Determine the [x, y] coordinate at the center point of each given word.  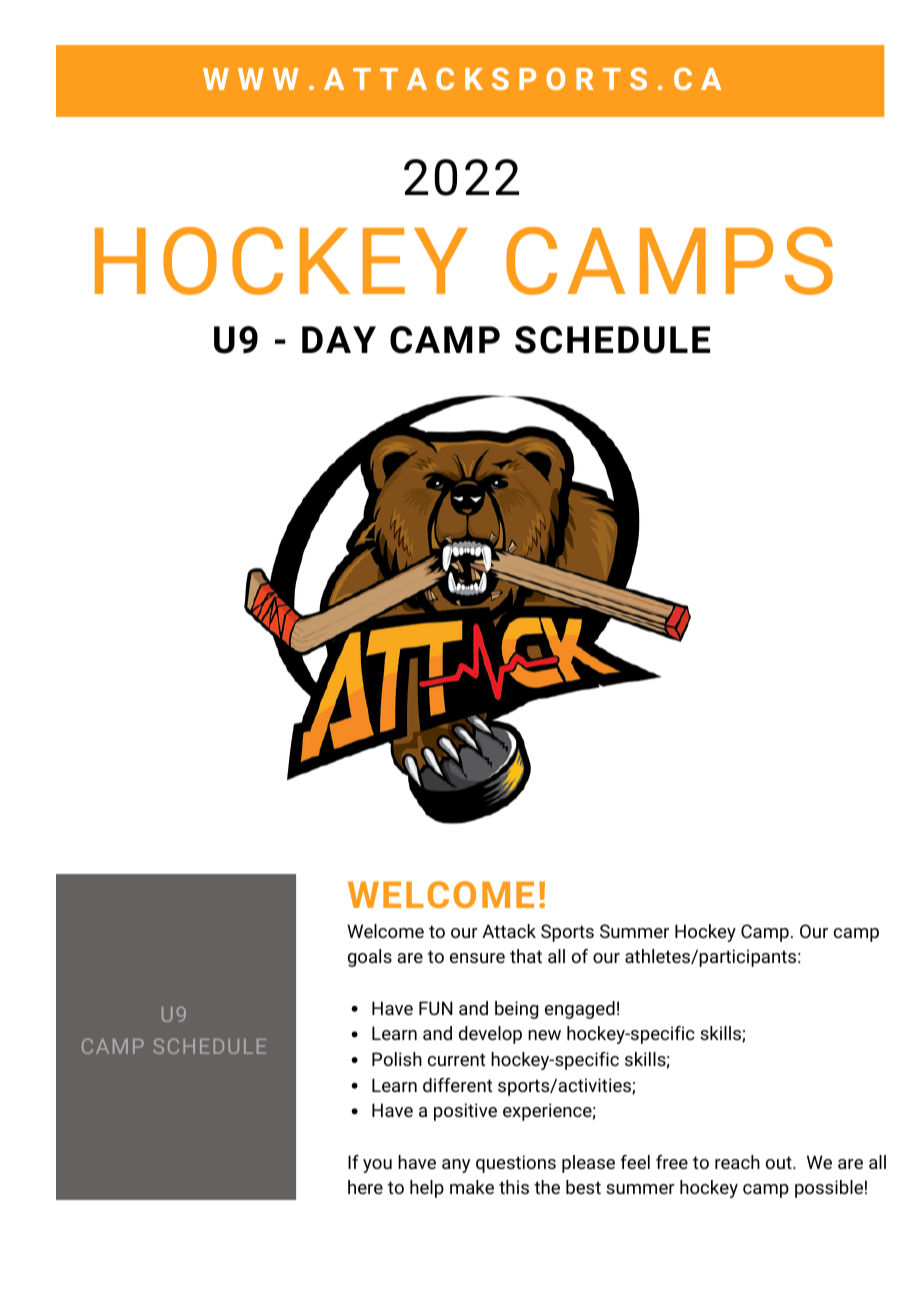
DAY [339, 339]
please [588, 1164]
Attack [509, 931]
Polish [397, 1059]
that [526, 956]
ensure [477, 958]
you [377, 1166]
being [516, 1010]
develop [490, 1035]
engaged [580, 1010]
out [779, 1162]
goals [370, 958]
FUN [436, 1008]
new [544, 1035]
